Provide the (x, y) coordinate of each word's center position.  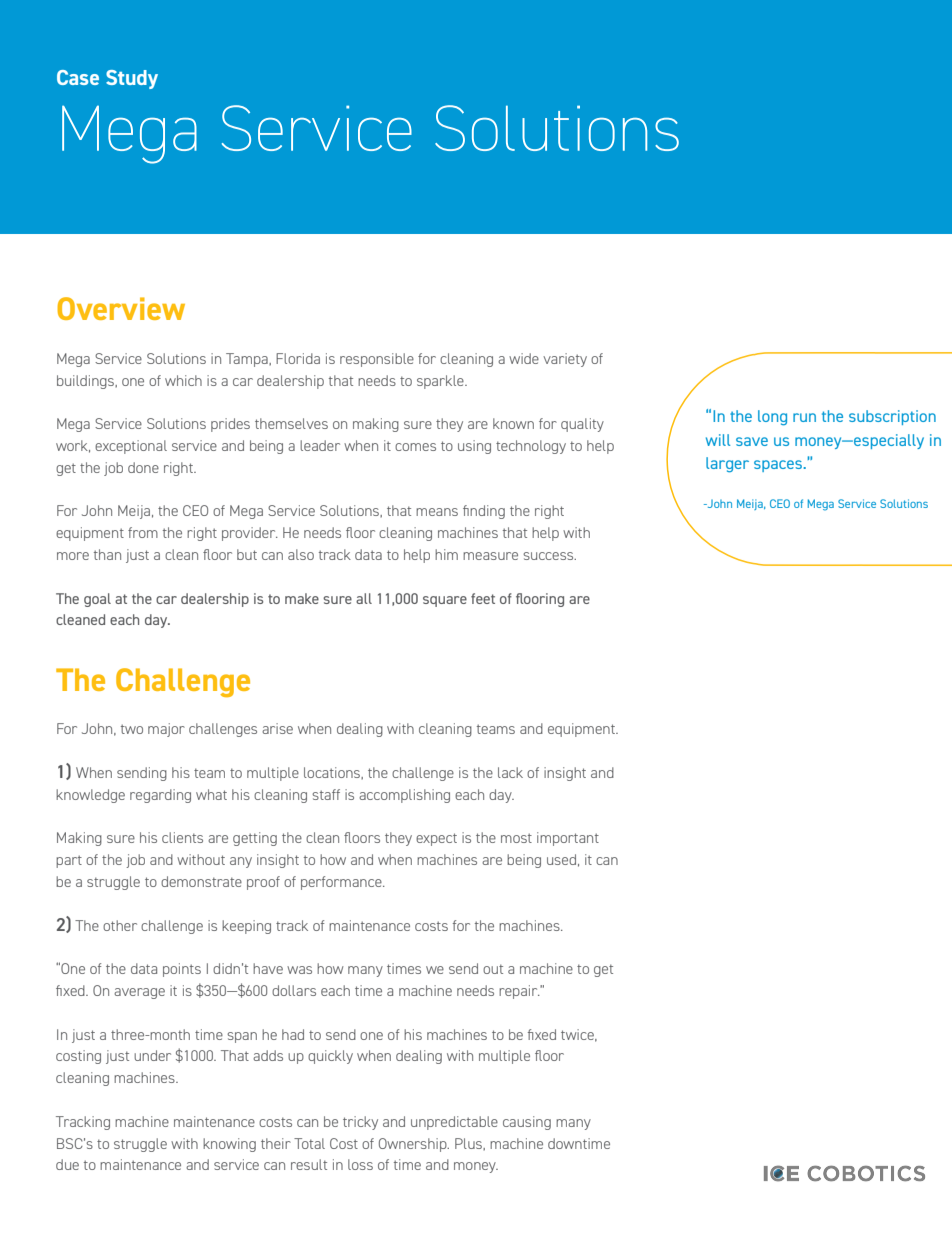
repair (519, 992)
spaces (779, 466)
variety (565, 360)
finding (484, 512)
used (561, 859)
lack (510, 772)
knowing (229, 1145)
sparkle (441, 382)
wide (524, 358)
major (166, 730)
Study (132, 79)
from (143, 532)
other (120, 925)
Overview (121, 308)
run (804, 417)
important (568, 839)
